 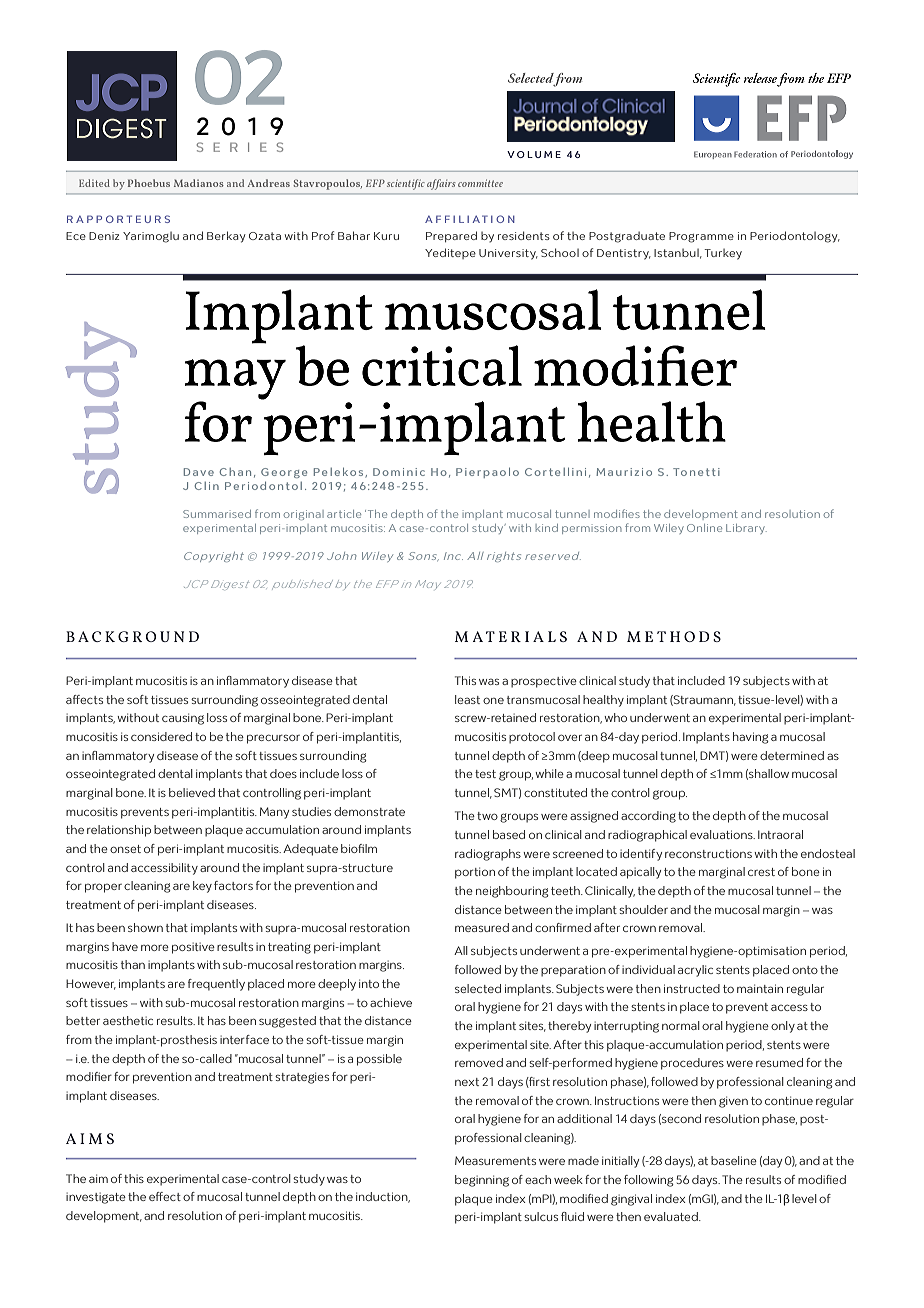 I want to click on Phoebus, so click(x=149, y=183).
